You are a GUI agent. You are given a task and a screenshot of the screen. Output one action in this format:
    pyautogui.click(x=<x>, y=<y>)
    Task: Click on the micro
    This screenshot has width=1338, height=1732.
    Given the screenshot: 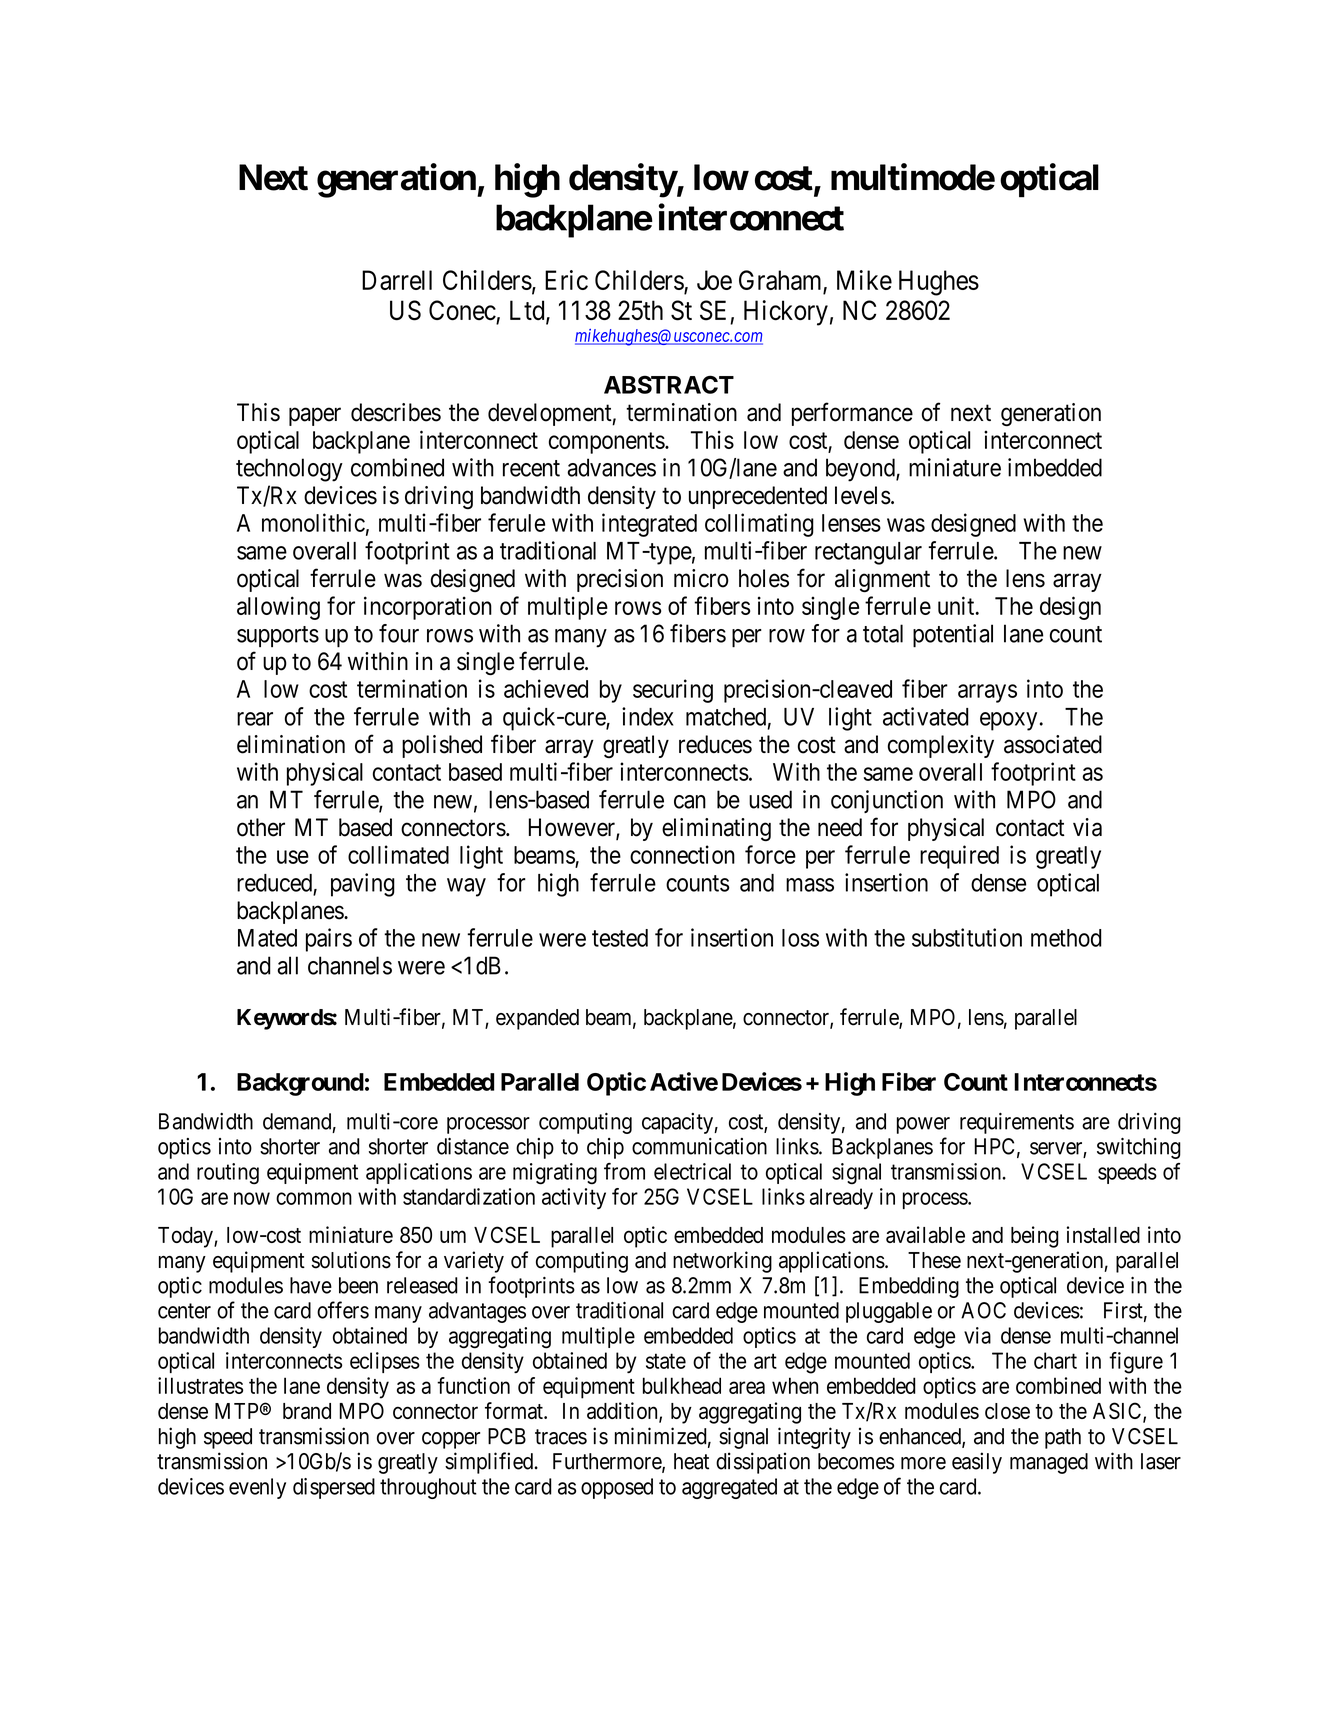 What is the action you would take?
    pyautogui.click(x=701, y=578)
